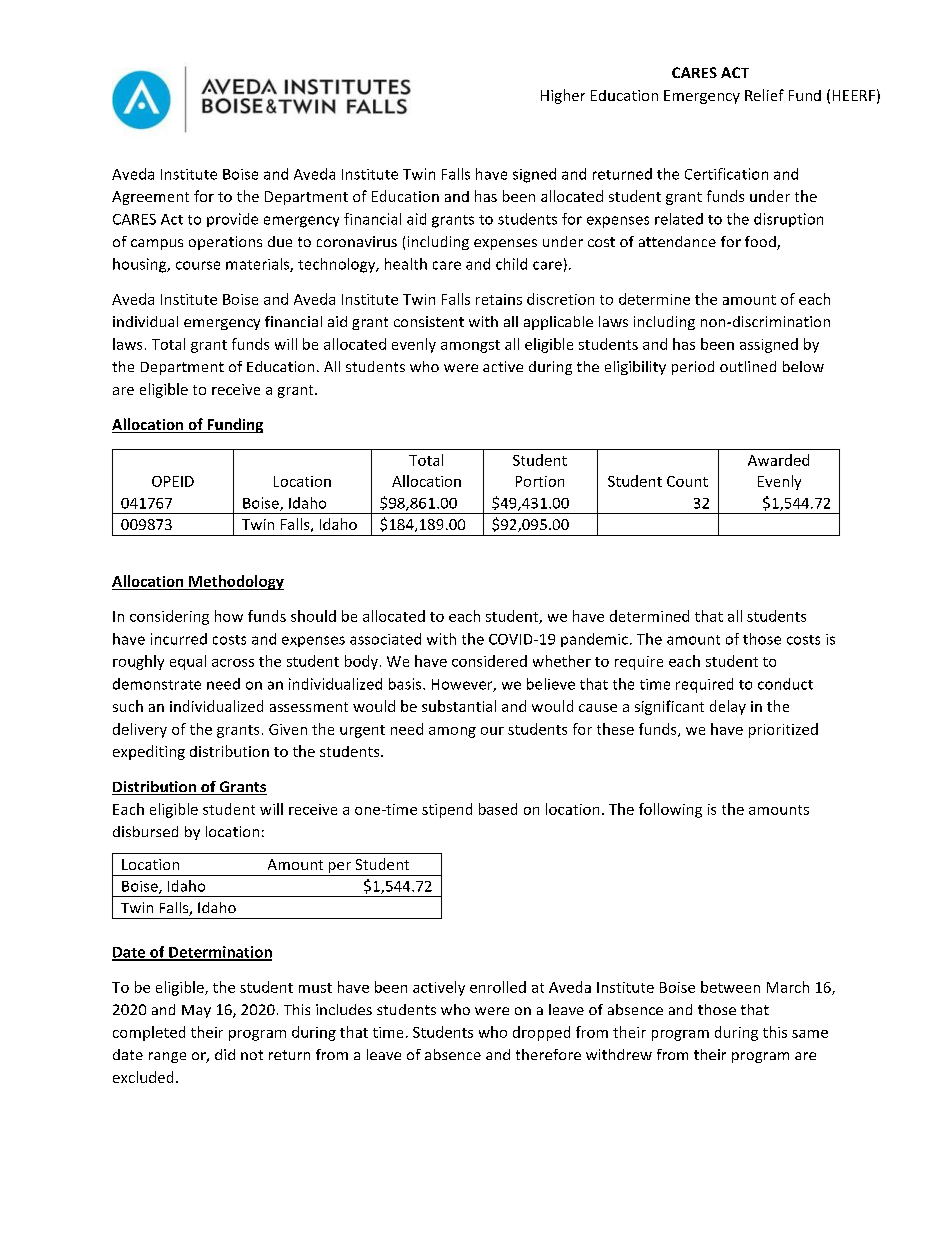  I want to click on stipend, so click(447, 810).
